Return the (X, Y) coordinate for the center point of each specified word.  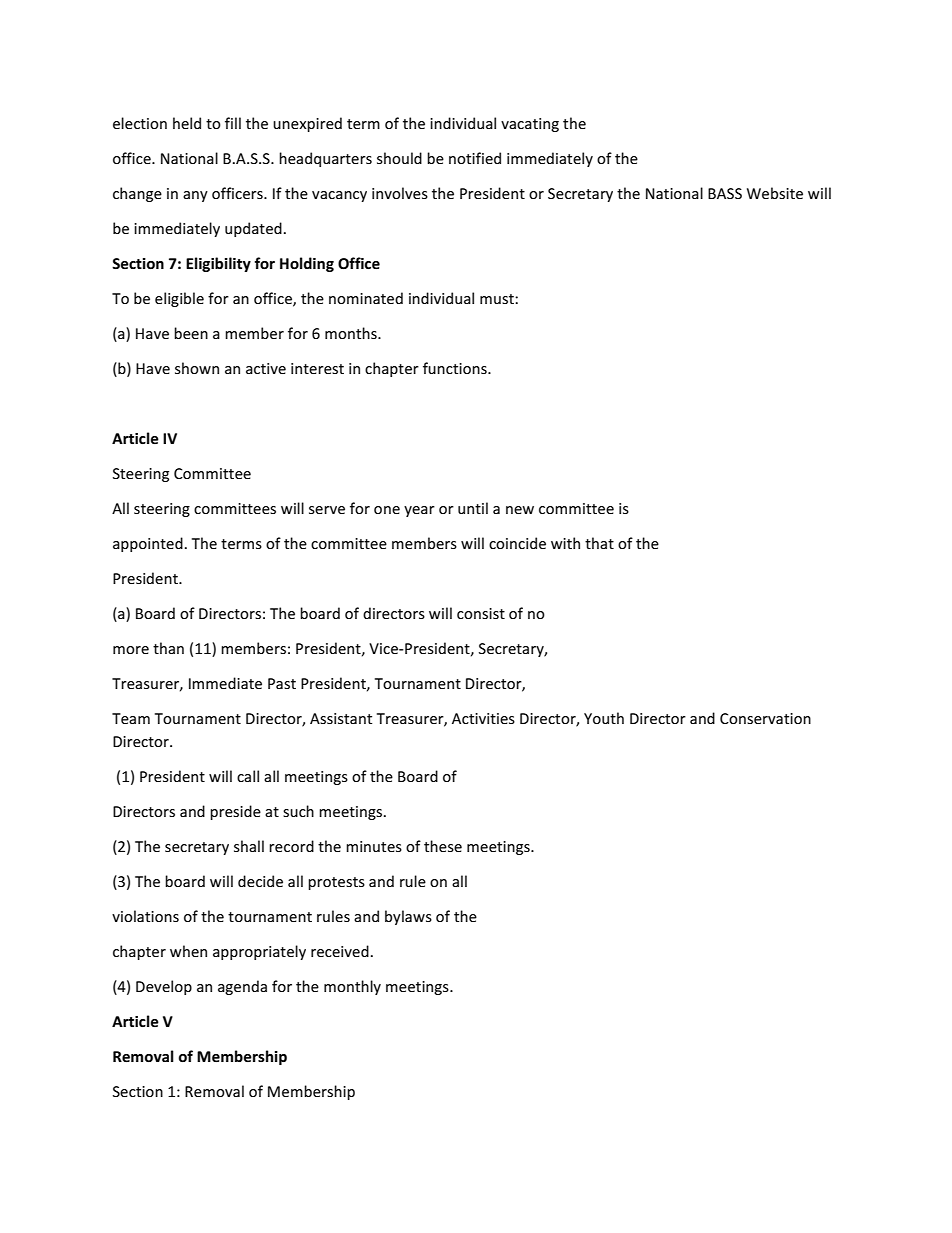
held (187, 123)
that (599, 543)
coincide (517, 543)
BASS (725, 193)
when (188, 951)
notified (475, 158)
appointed (148, 544)
